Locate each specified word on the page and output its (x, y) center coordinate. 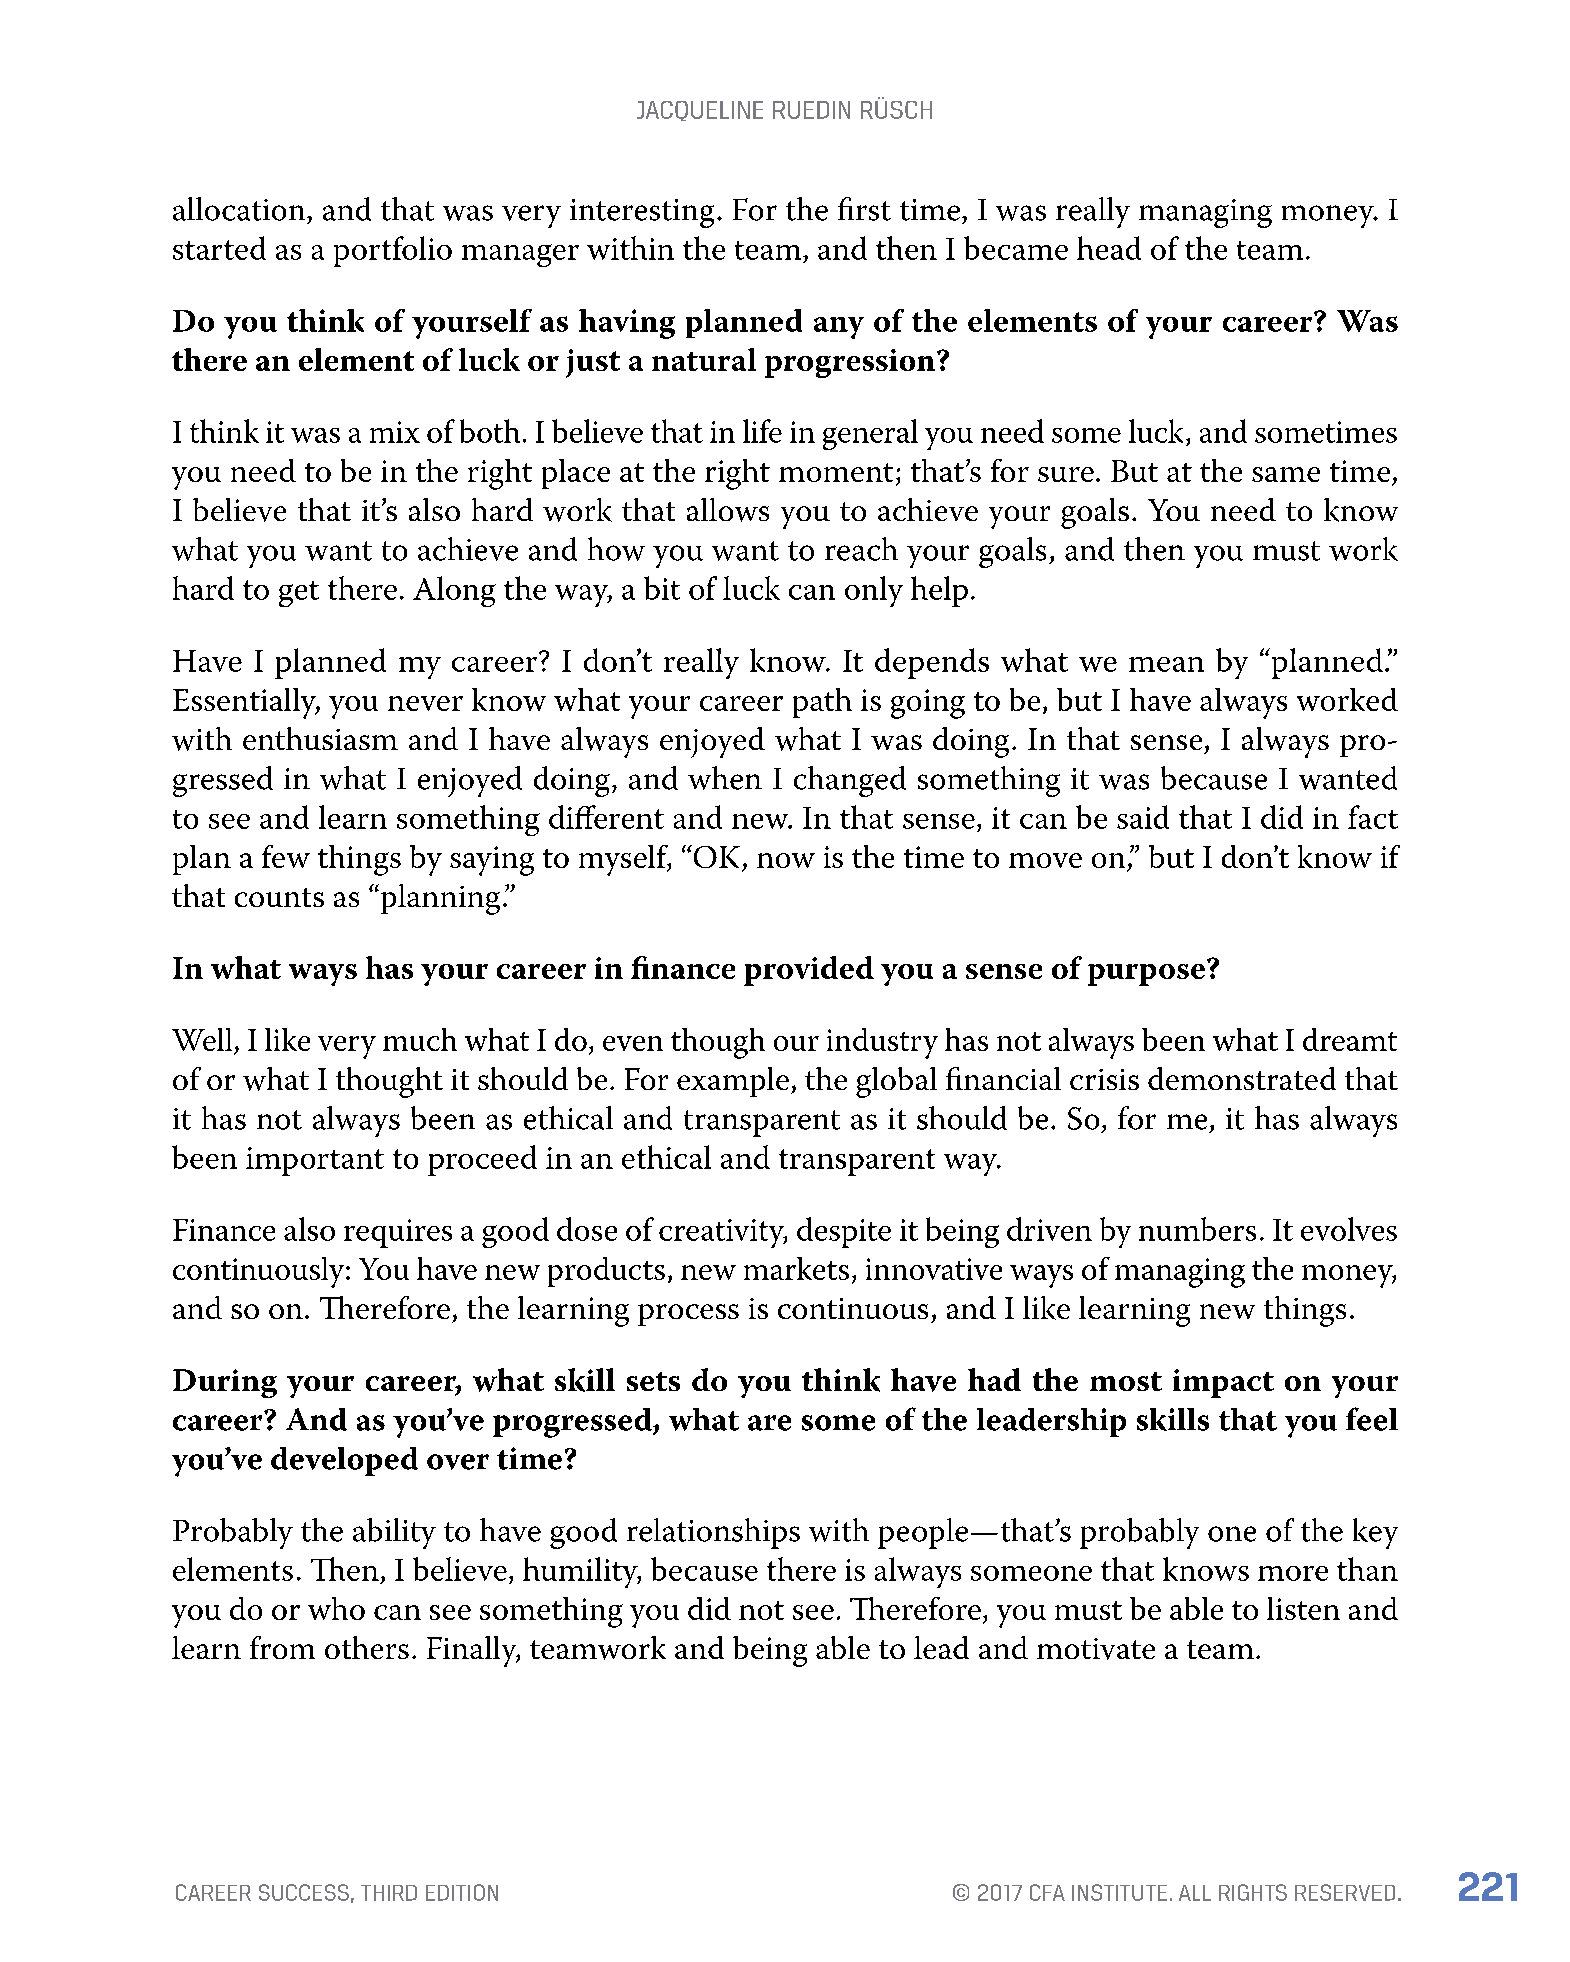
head (1109, 248)
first (864, 209)
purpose (1146, 975)
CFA (1047, 1892)
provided (809, 971)
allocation (240, 209)
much (420, 1039)
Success (304, 1892)
